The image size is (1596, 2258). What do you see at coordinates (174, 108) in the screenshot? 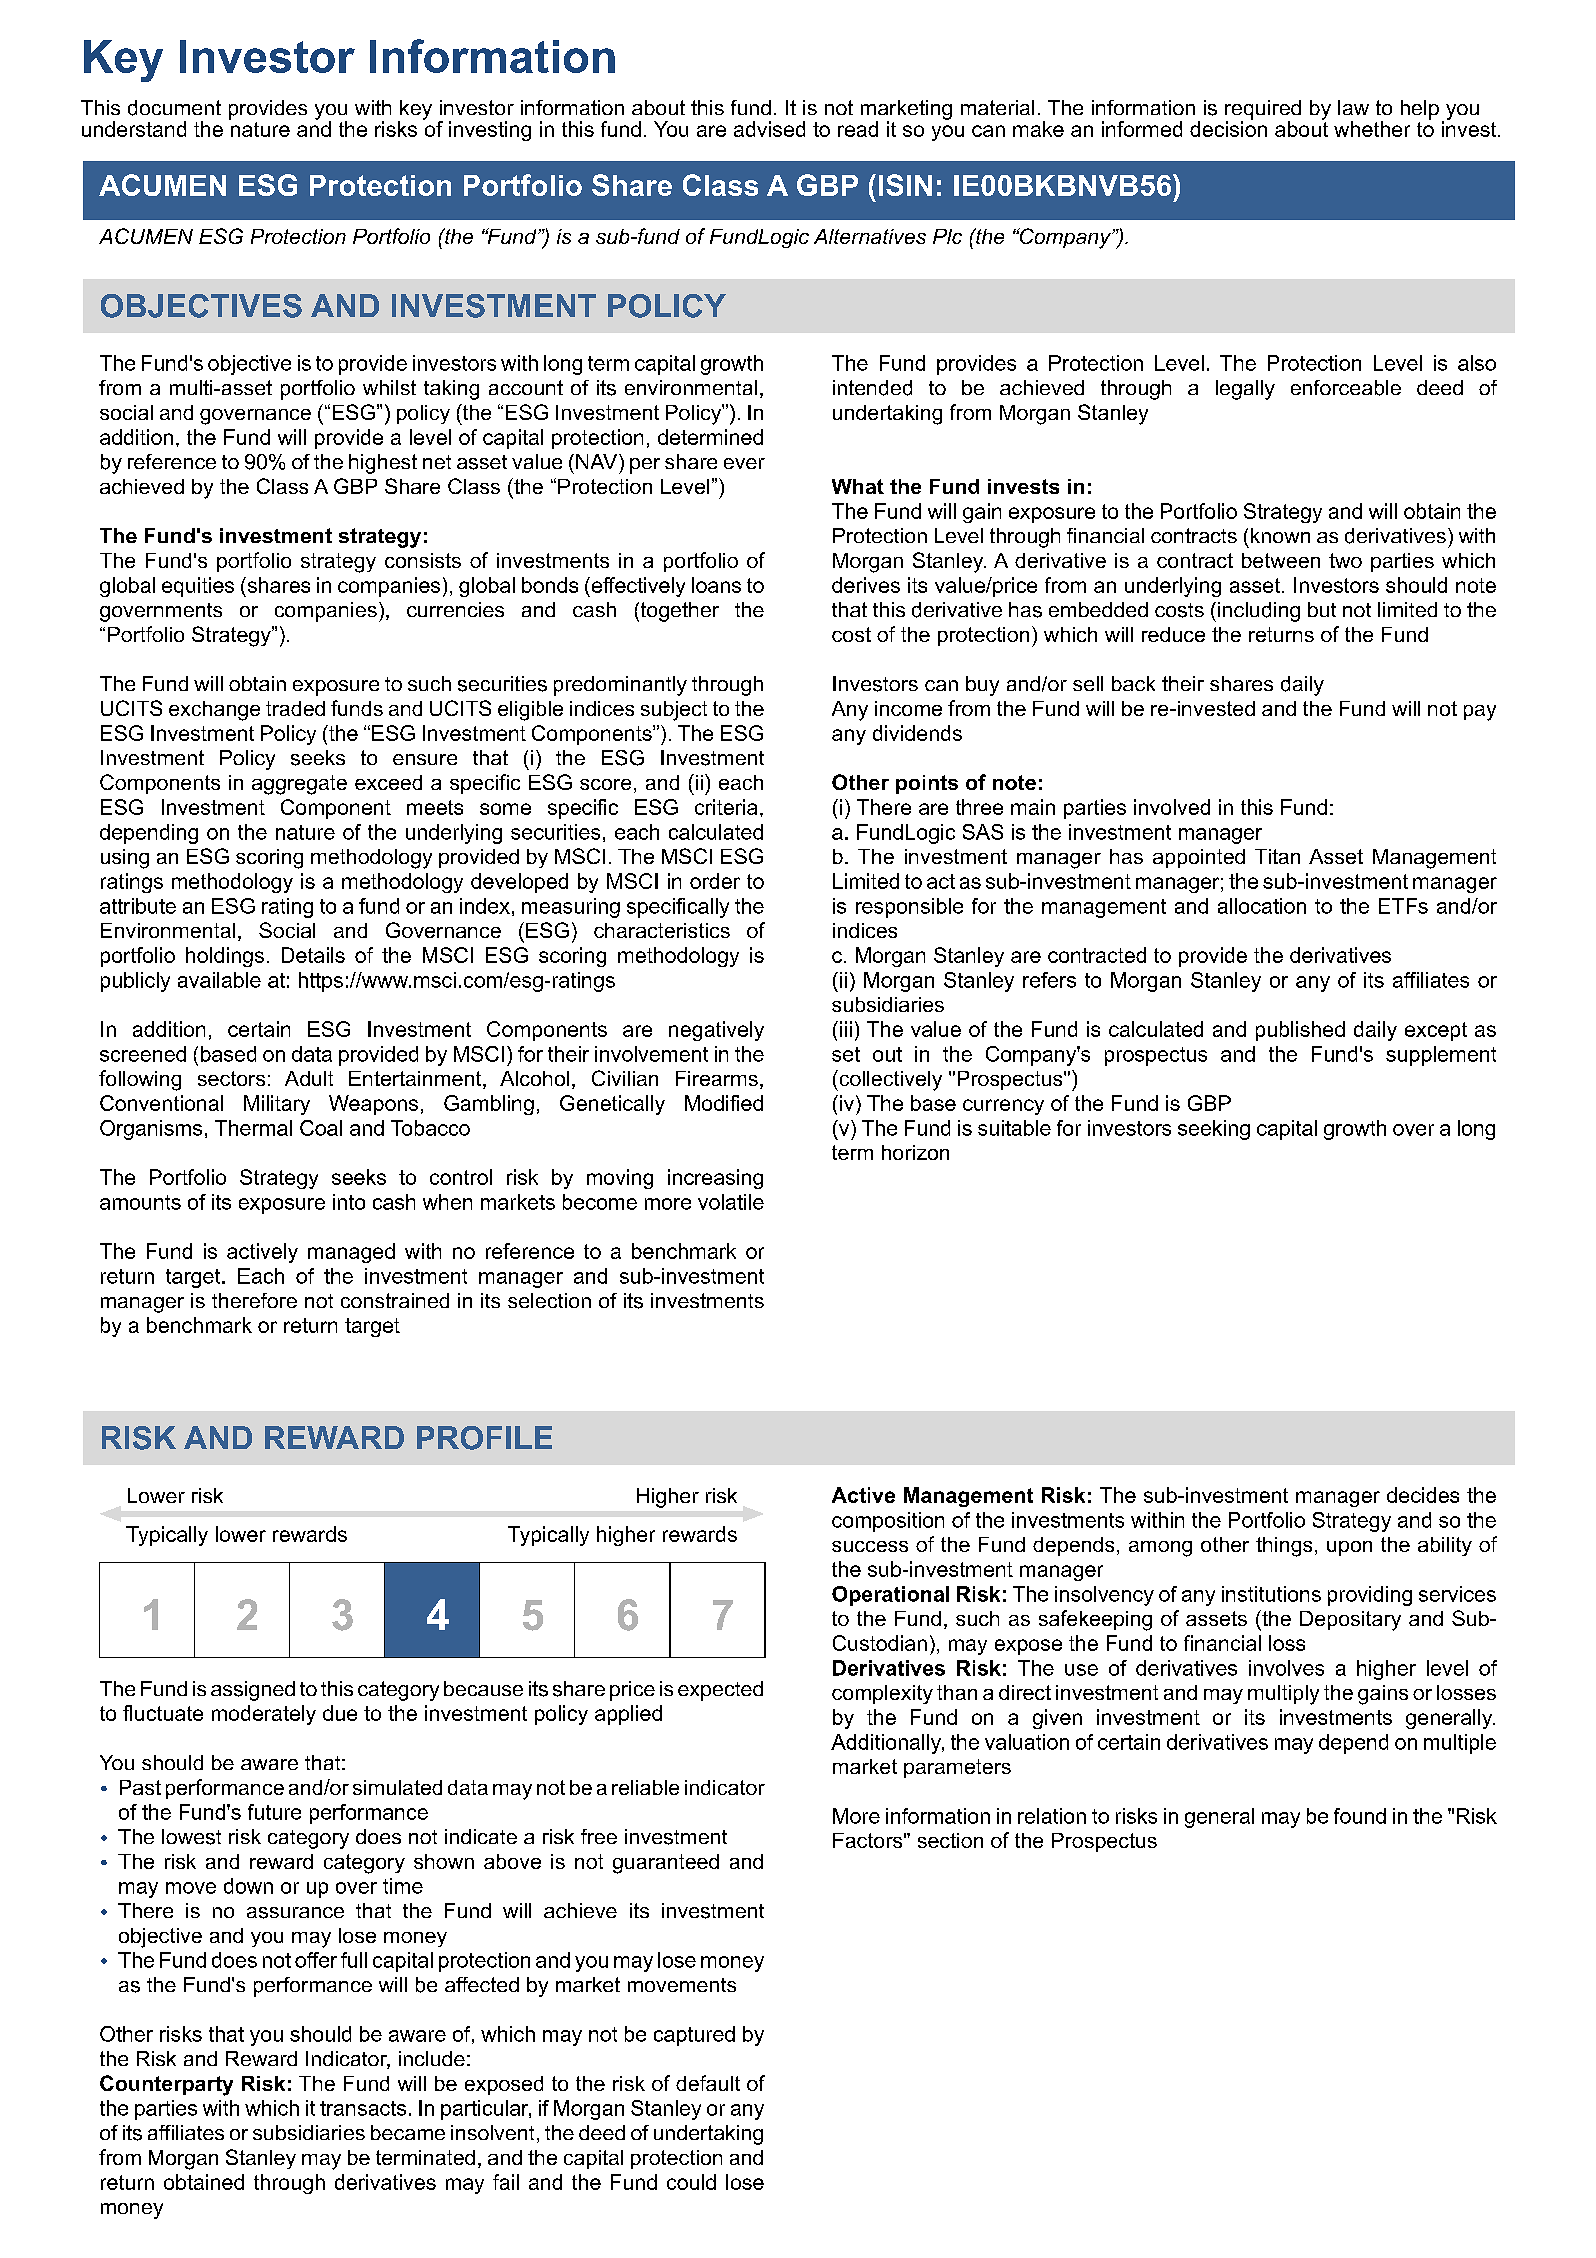
I see `document` at bounding box center [174, 108].
